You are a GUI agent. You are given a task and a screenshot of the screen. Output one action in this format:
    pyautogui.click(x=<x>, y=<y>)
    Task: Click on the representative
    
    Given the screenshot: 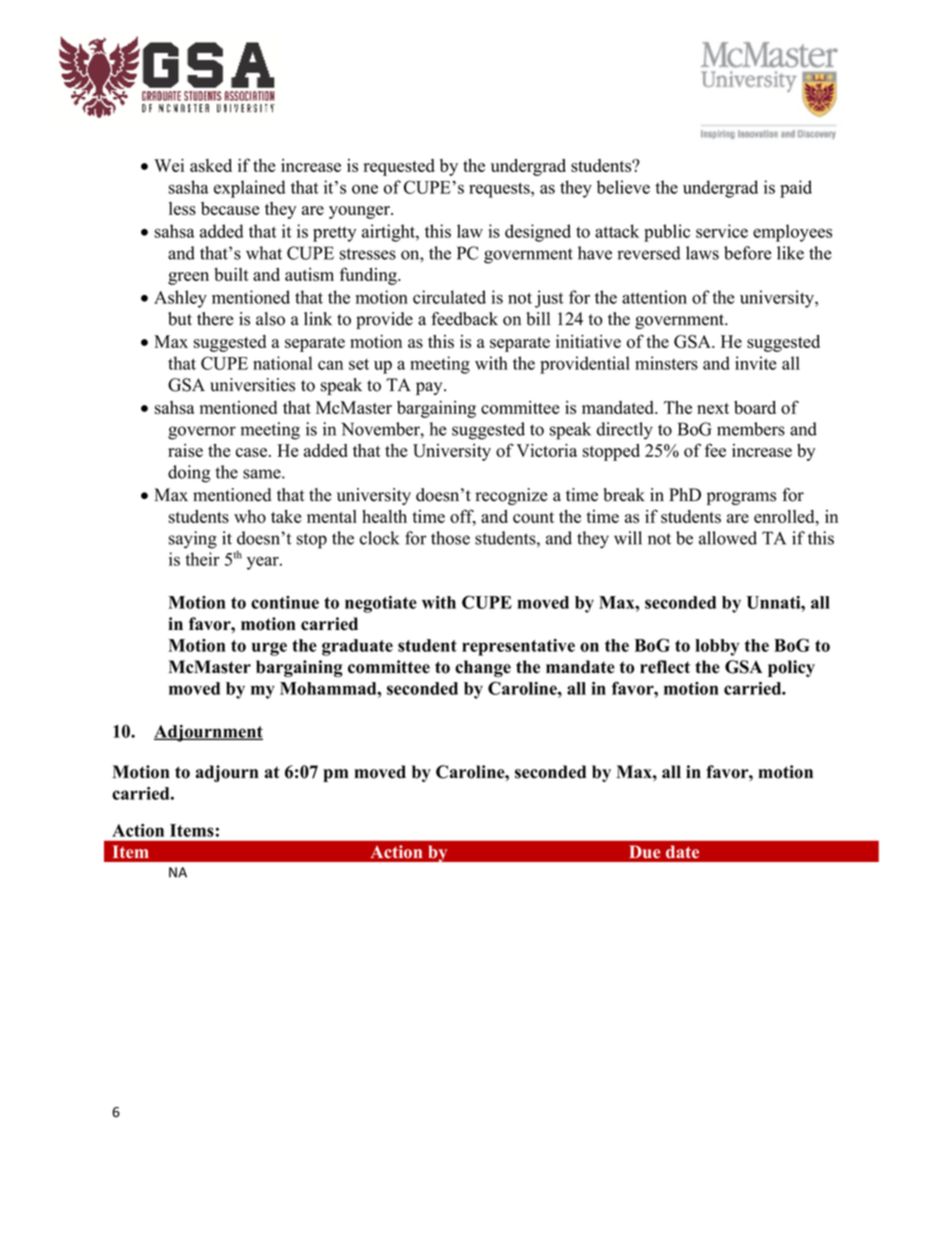 What is the action you would take?
    pyautogui.click(x=518, y=647)
